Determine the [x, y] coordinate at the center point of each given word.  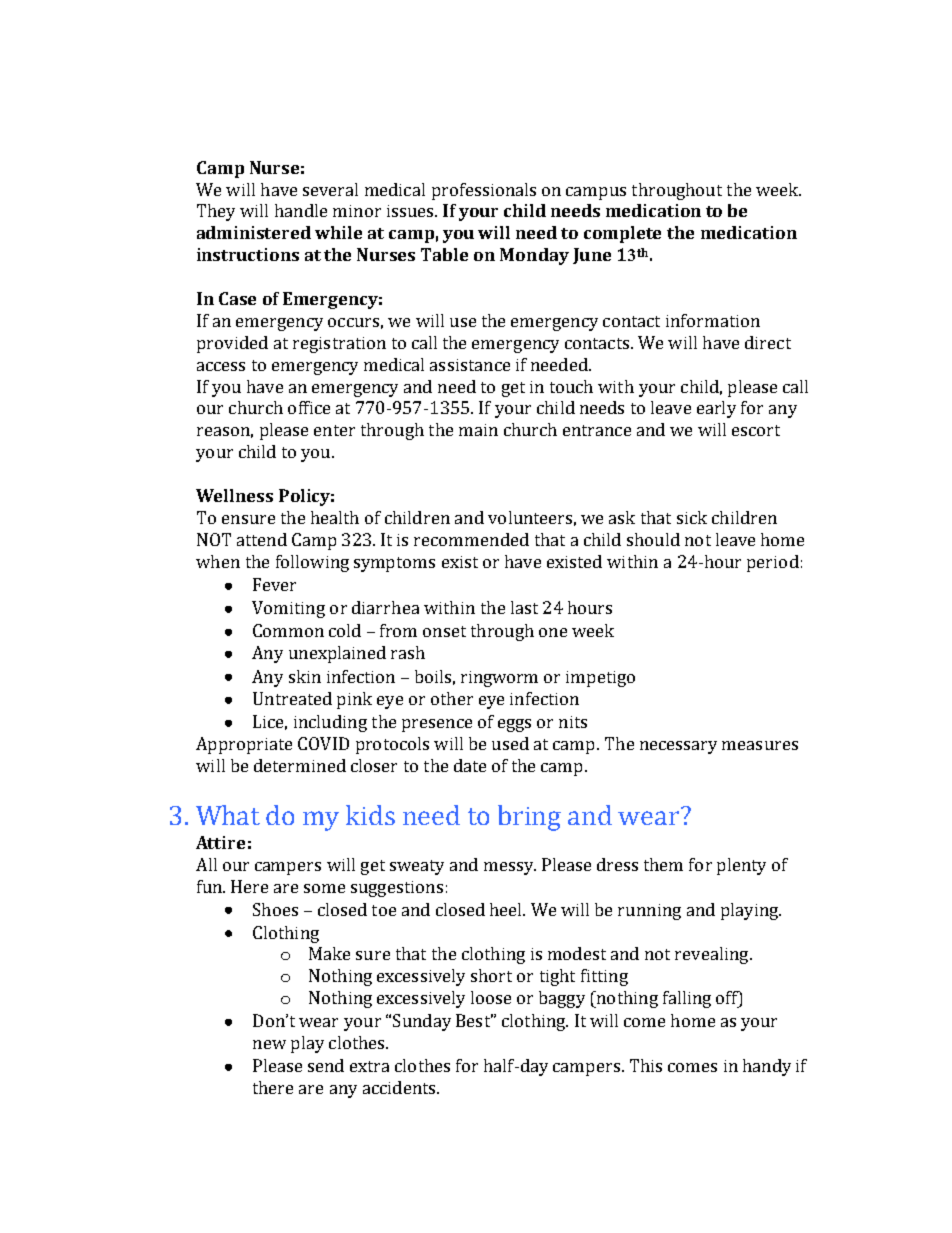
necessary [678, 747]
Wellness [234, 495]
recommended [471, 539]
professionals [484, 191]
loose [491, 997]
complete [622, 234]
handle [301, 210]
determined [300, 765]
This [646, 1065]
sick [692, 517]
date [470, 765]
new [269, 1044]
